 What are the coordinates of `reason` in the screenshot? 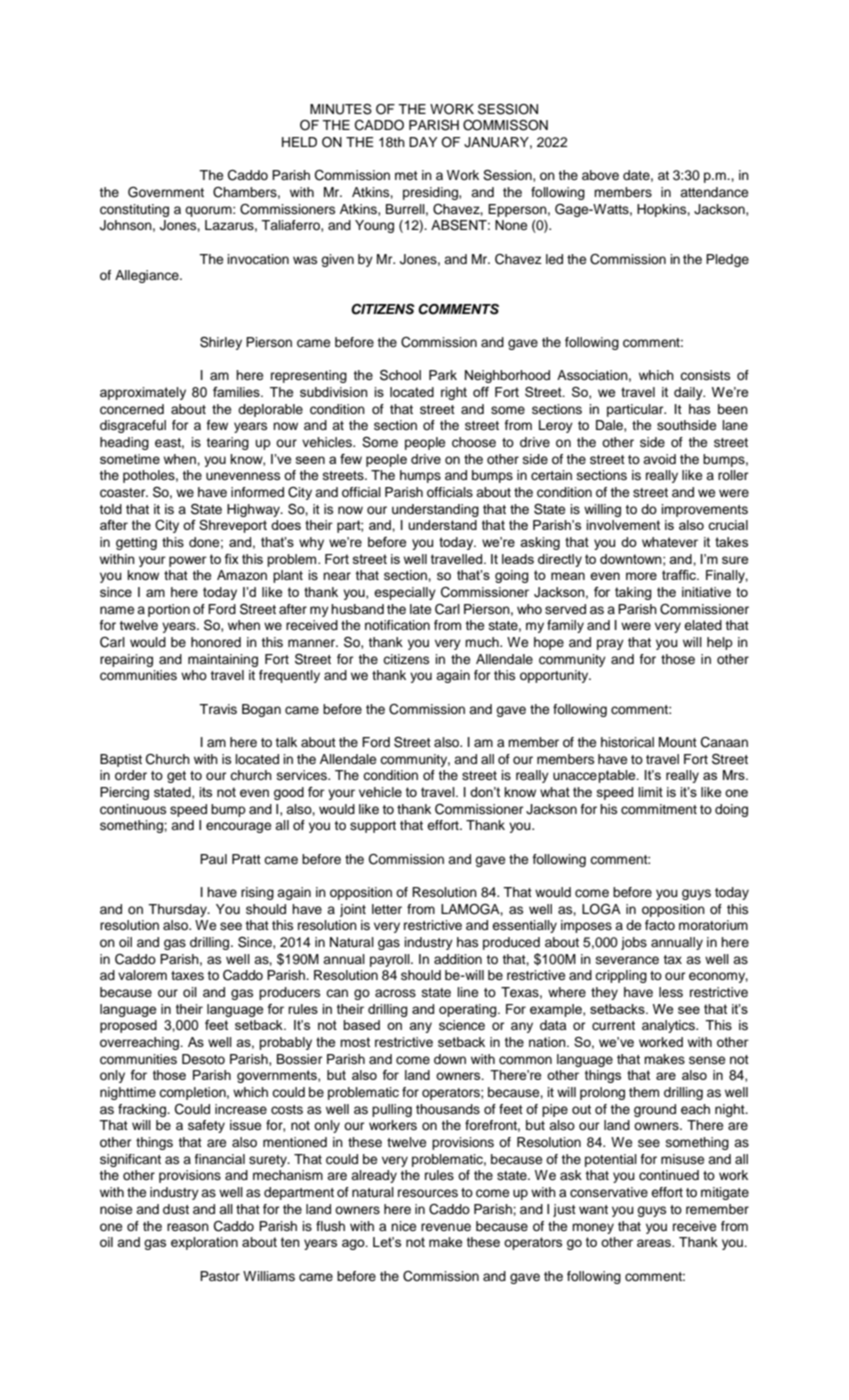 It's located at (188, 1227).
